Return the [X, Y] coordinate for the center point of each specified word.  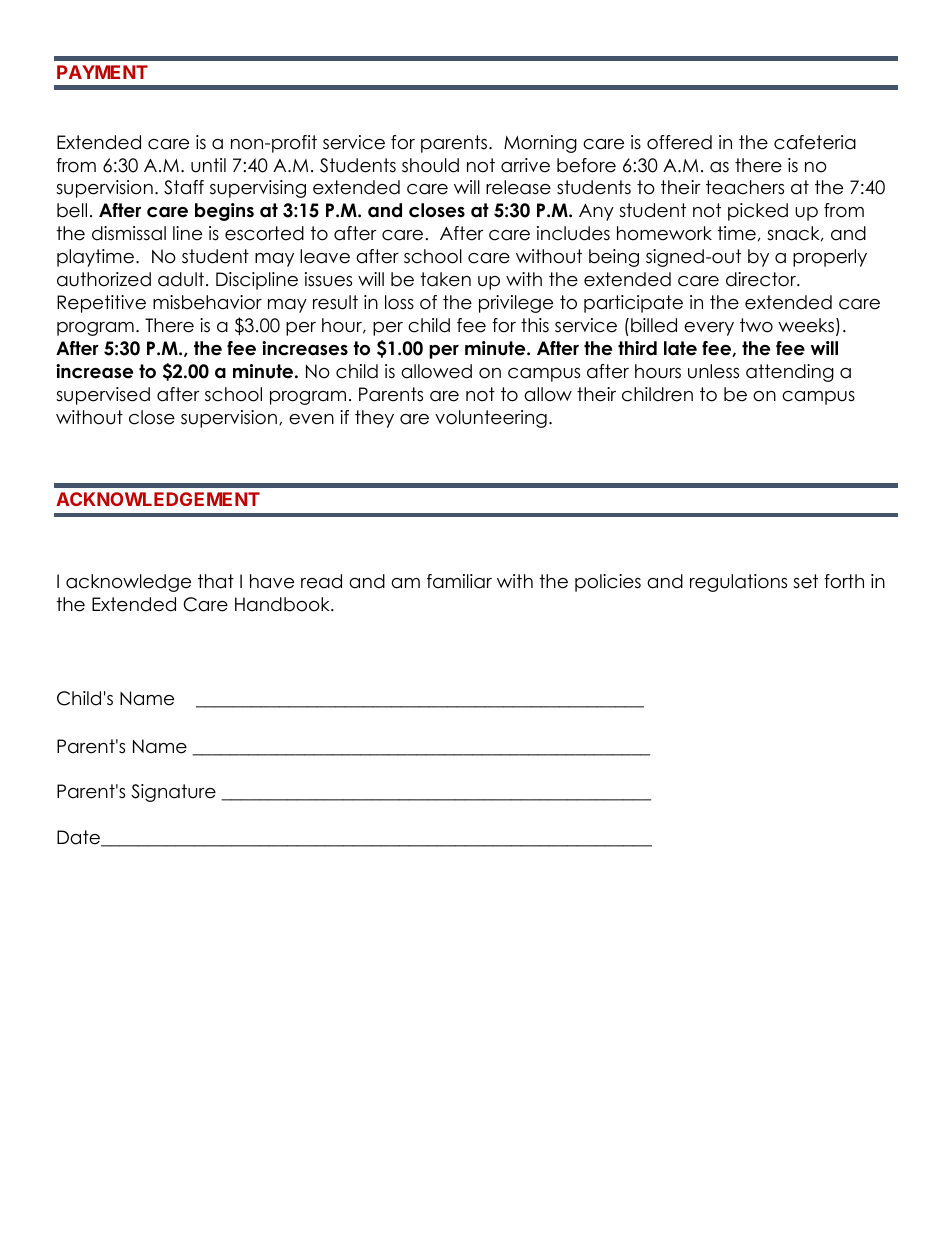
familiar [459, 581]
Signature [173, 793]
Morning [540, 144]
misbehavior [207, 302]
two [756, 325]
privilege [516, 304]
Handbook [283, 604]
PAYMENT [102, 72]
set [805, 581]
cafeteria [815, 142]
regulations [738, 583]
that [216, 581]
